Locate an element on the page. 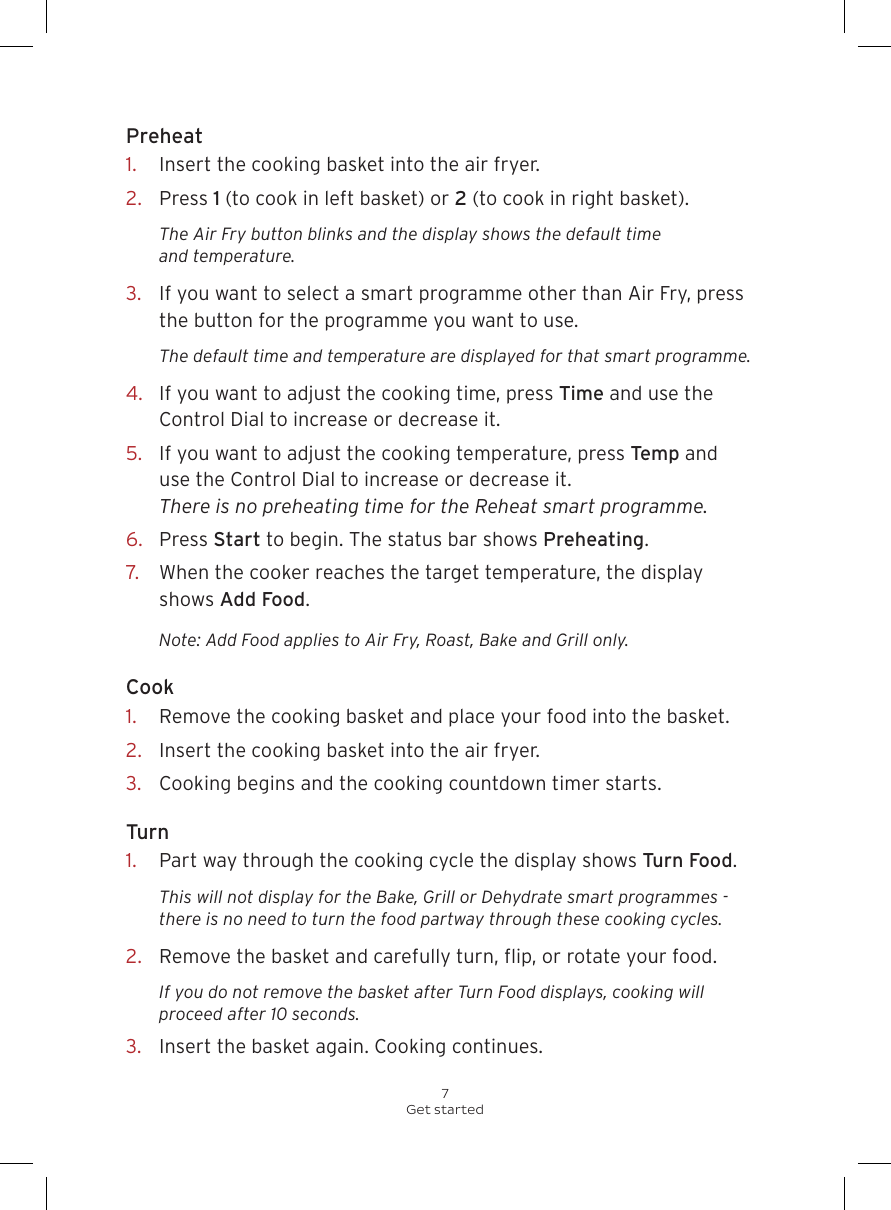 This page has height=1210, width=891. countdown is located at coordinates (497, 783).
